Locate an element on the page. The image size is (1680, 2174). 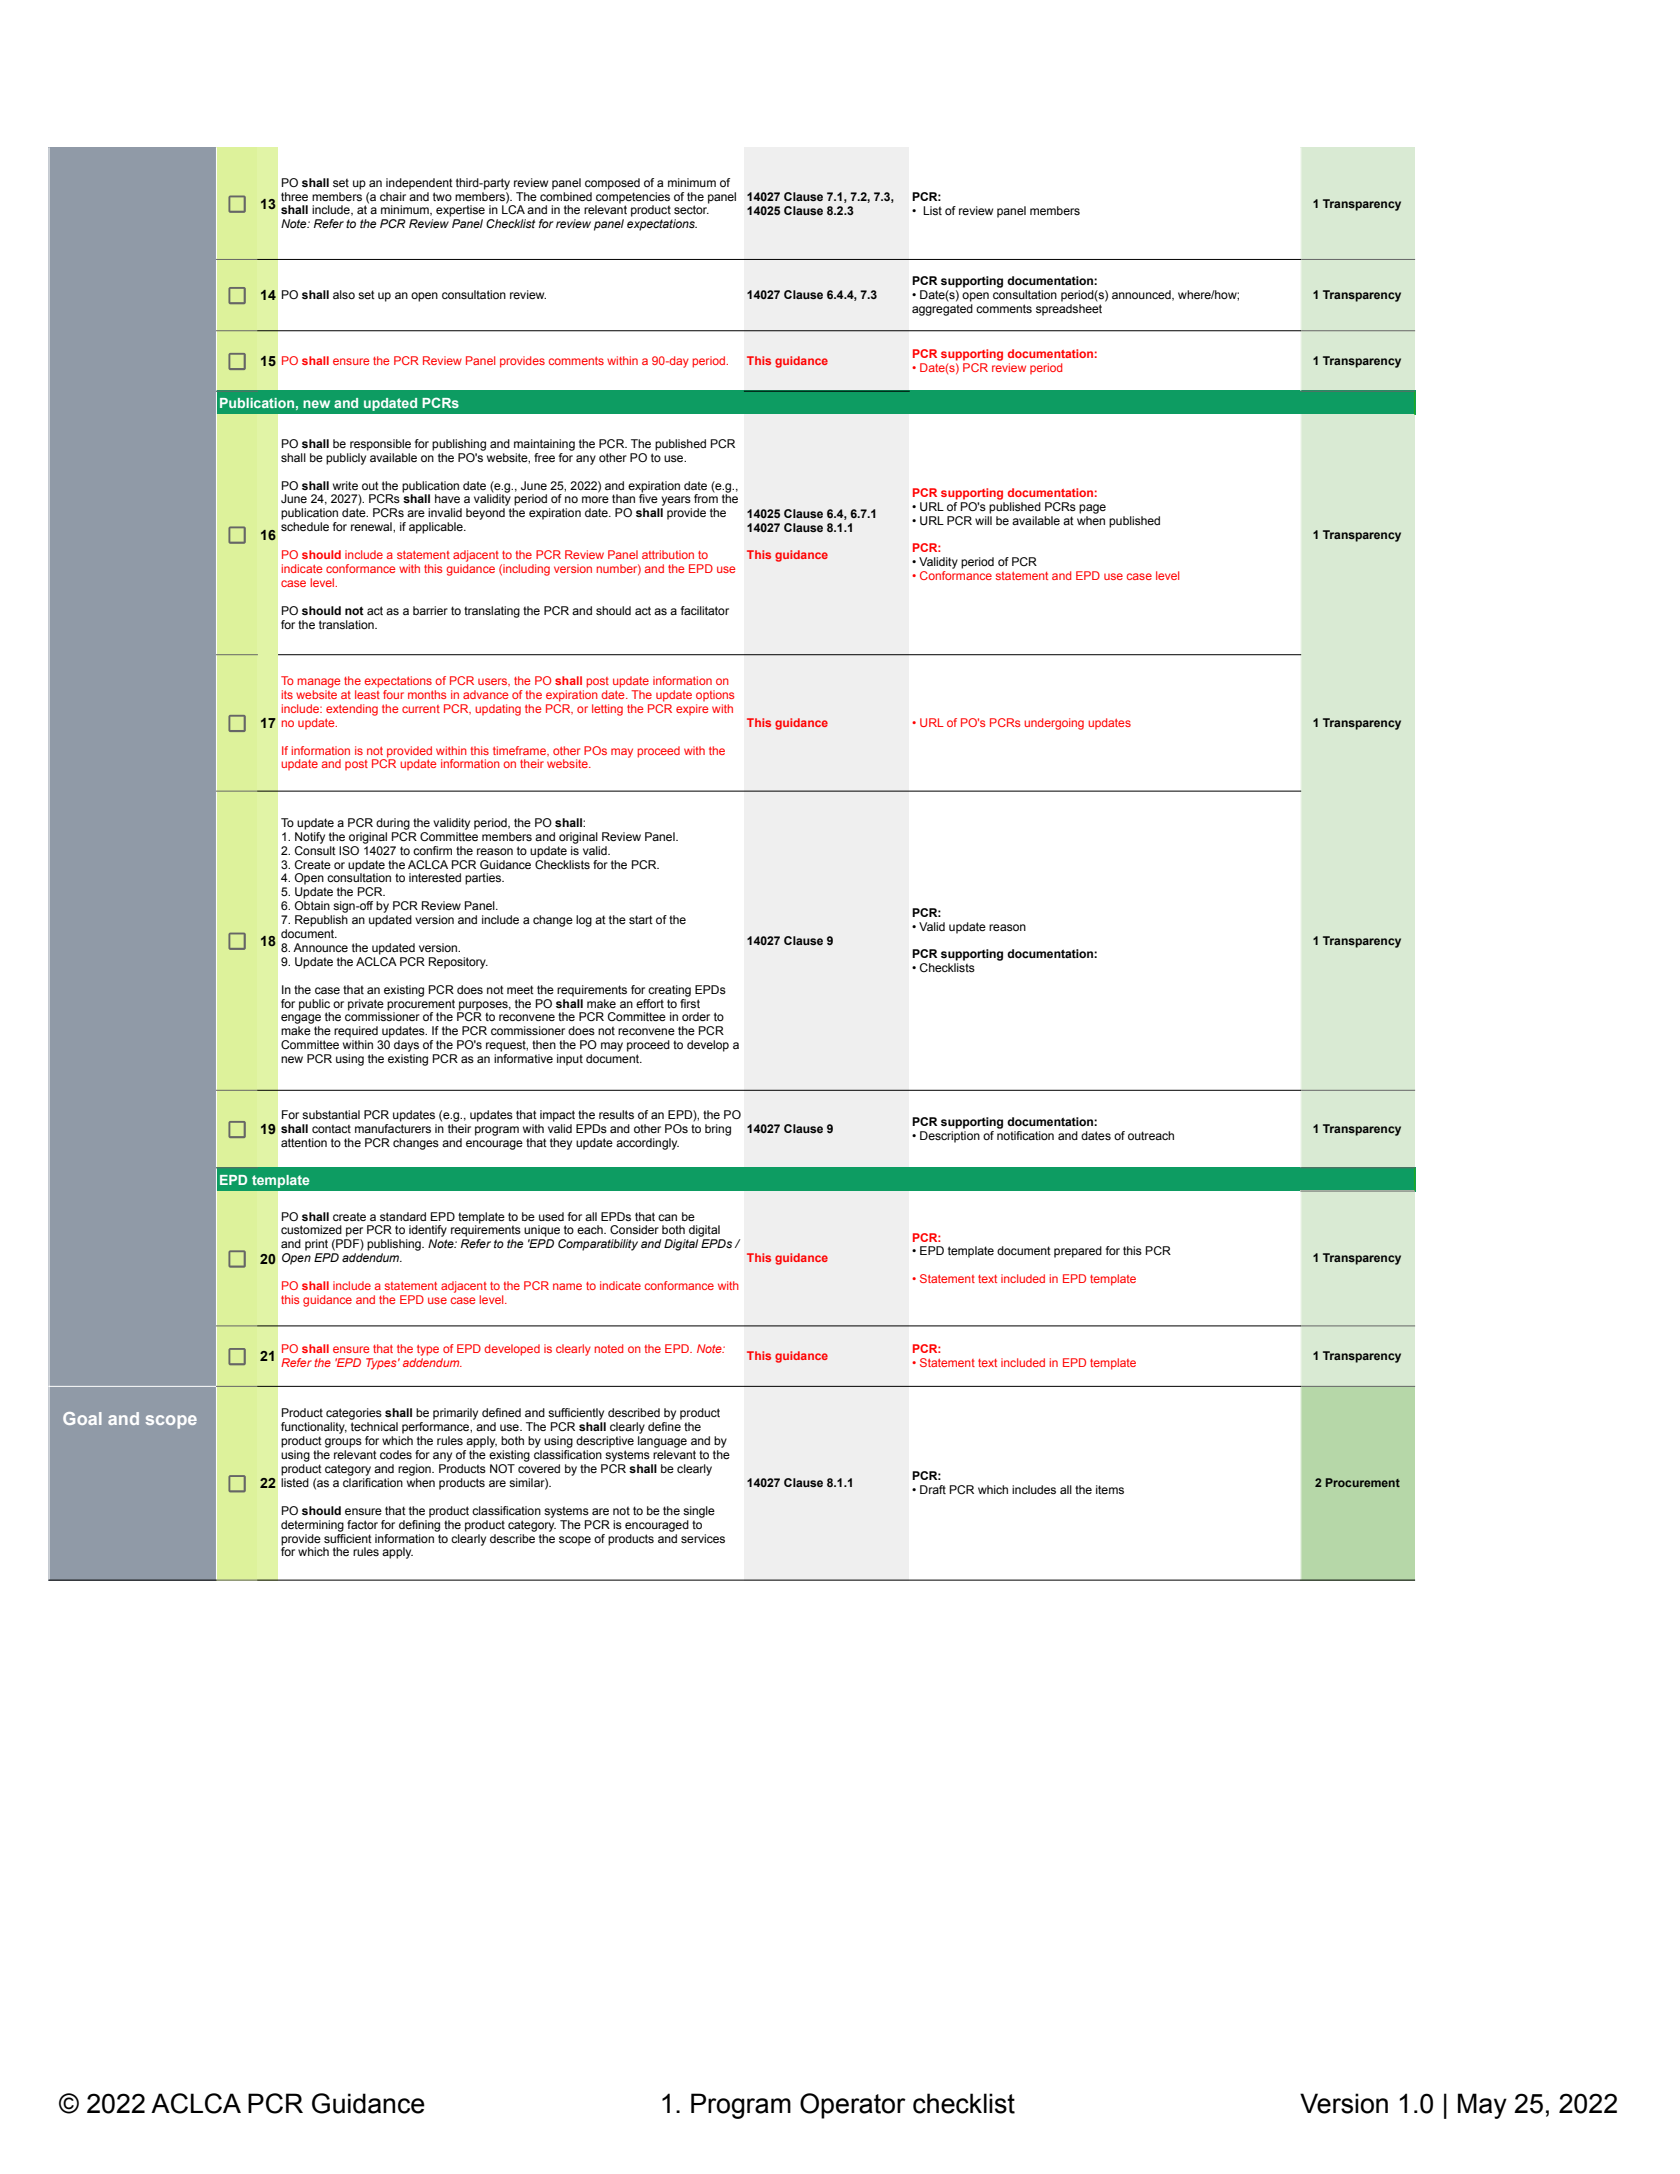
they is located at coordinates (561, 1144).
